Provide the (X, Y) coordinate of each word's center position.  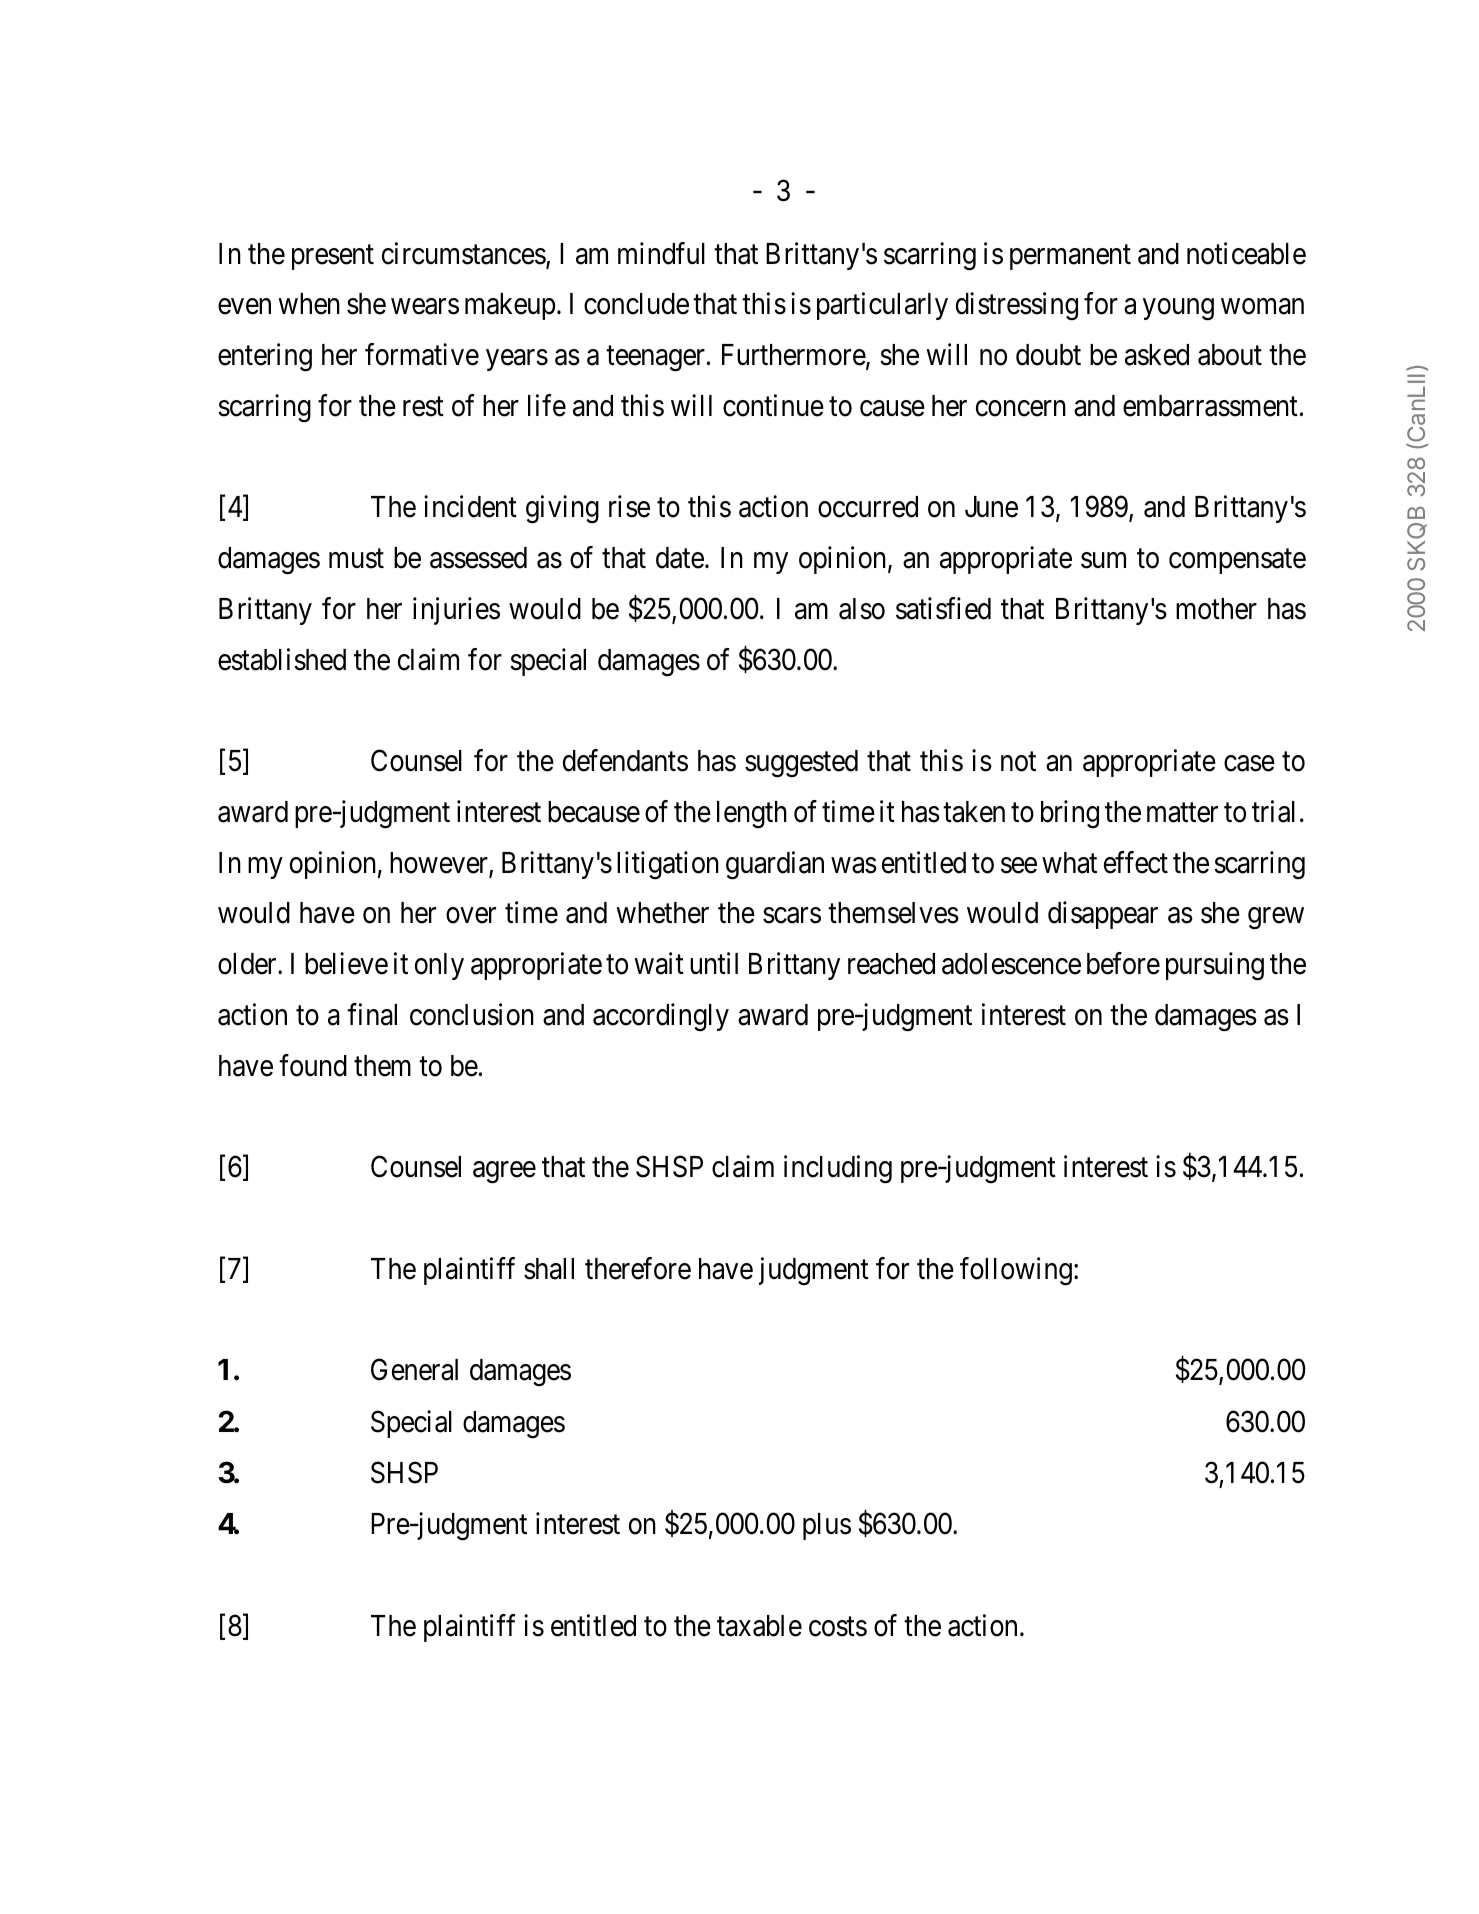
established (282, 659)
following (1016, 1271)
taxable (759, 1626)
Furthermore (794, 356)
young (1178, 310)
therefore (638, 1268)
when (309, 304)
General (414, 1370)
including (838, 1169)
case (1249, 764)
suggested (801, 764)
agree (504, 1173)
